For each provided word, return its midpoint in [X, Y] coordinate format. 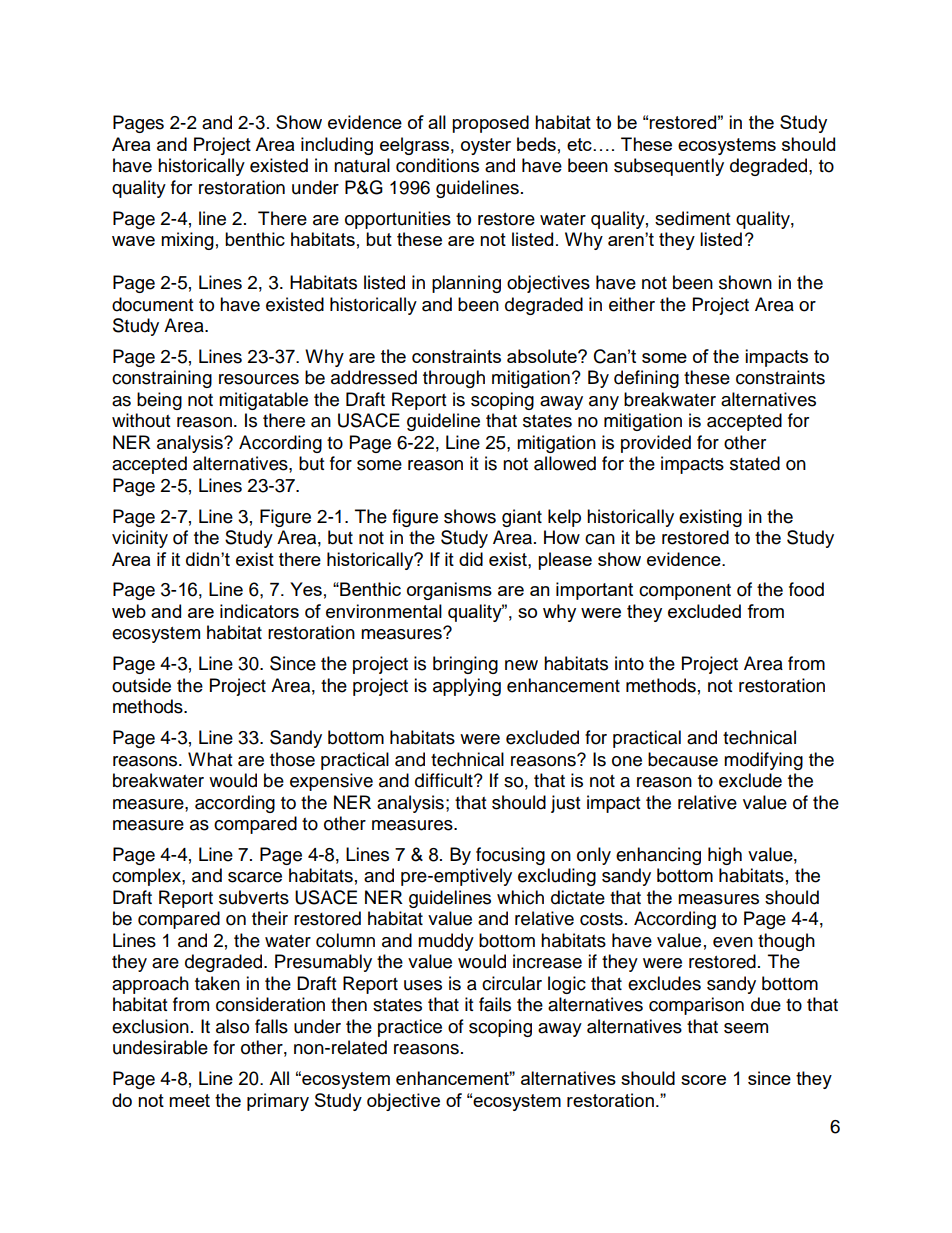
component [685, 592]
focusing [510, 856]
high [725, 856]
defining [646, 379]
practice [410, 1028]
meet [189, 1100]
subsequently [669, 167]
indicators [259, 611]
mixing [187, 241]
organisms [449, 591]
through [454, 379]
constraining [162, 379]
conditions [437, 165]
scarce [255, 877]
